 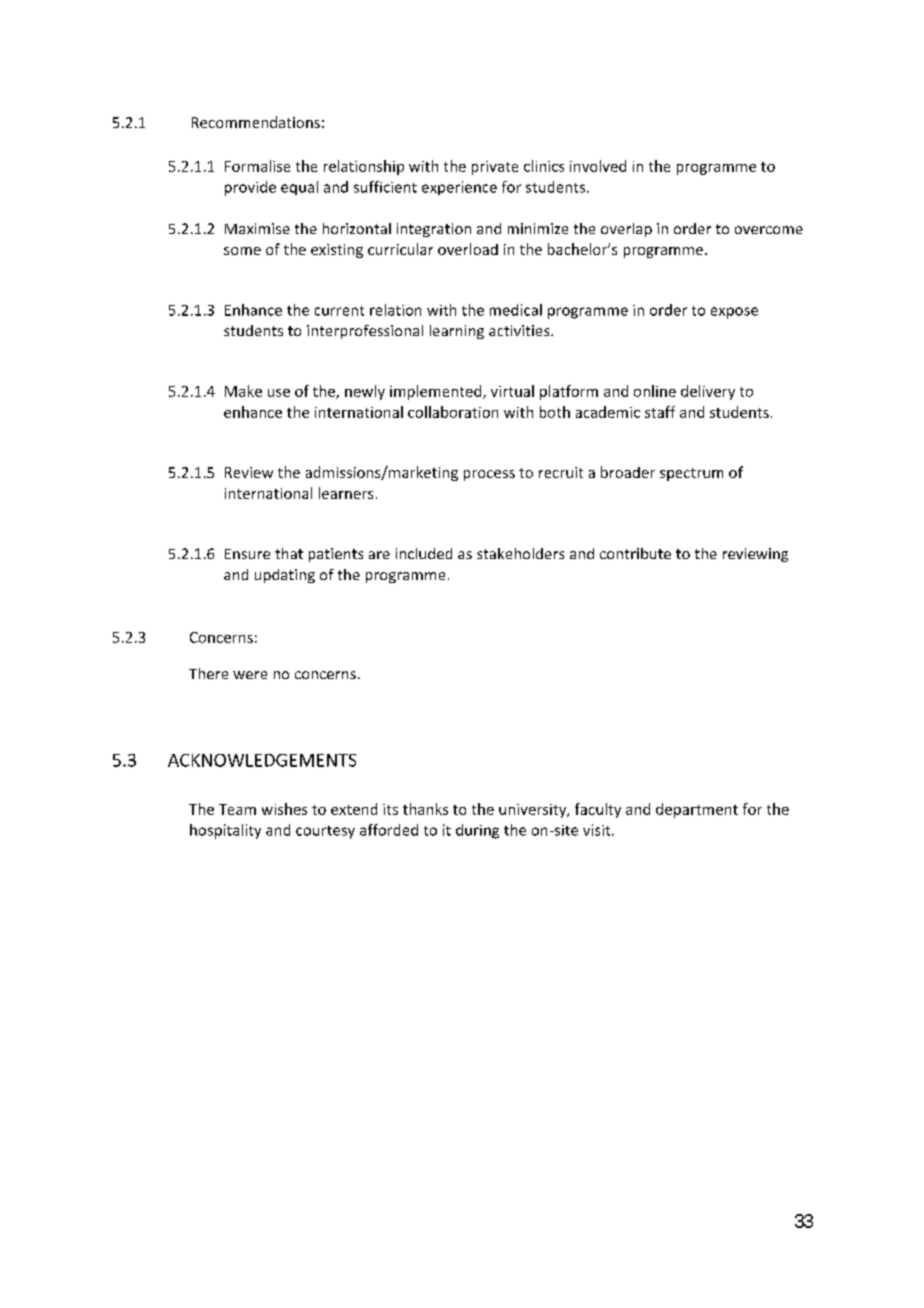 What do you see at coordinates (284, 809) in the document?
I see `wishes` at bounding box center [284, 809].
